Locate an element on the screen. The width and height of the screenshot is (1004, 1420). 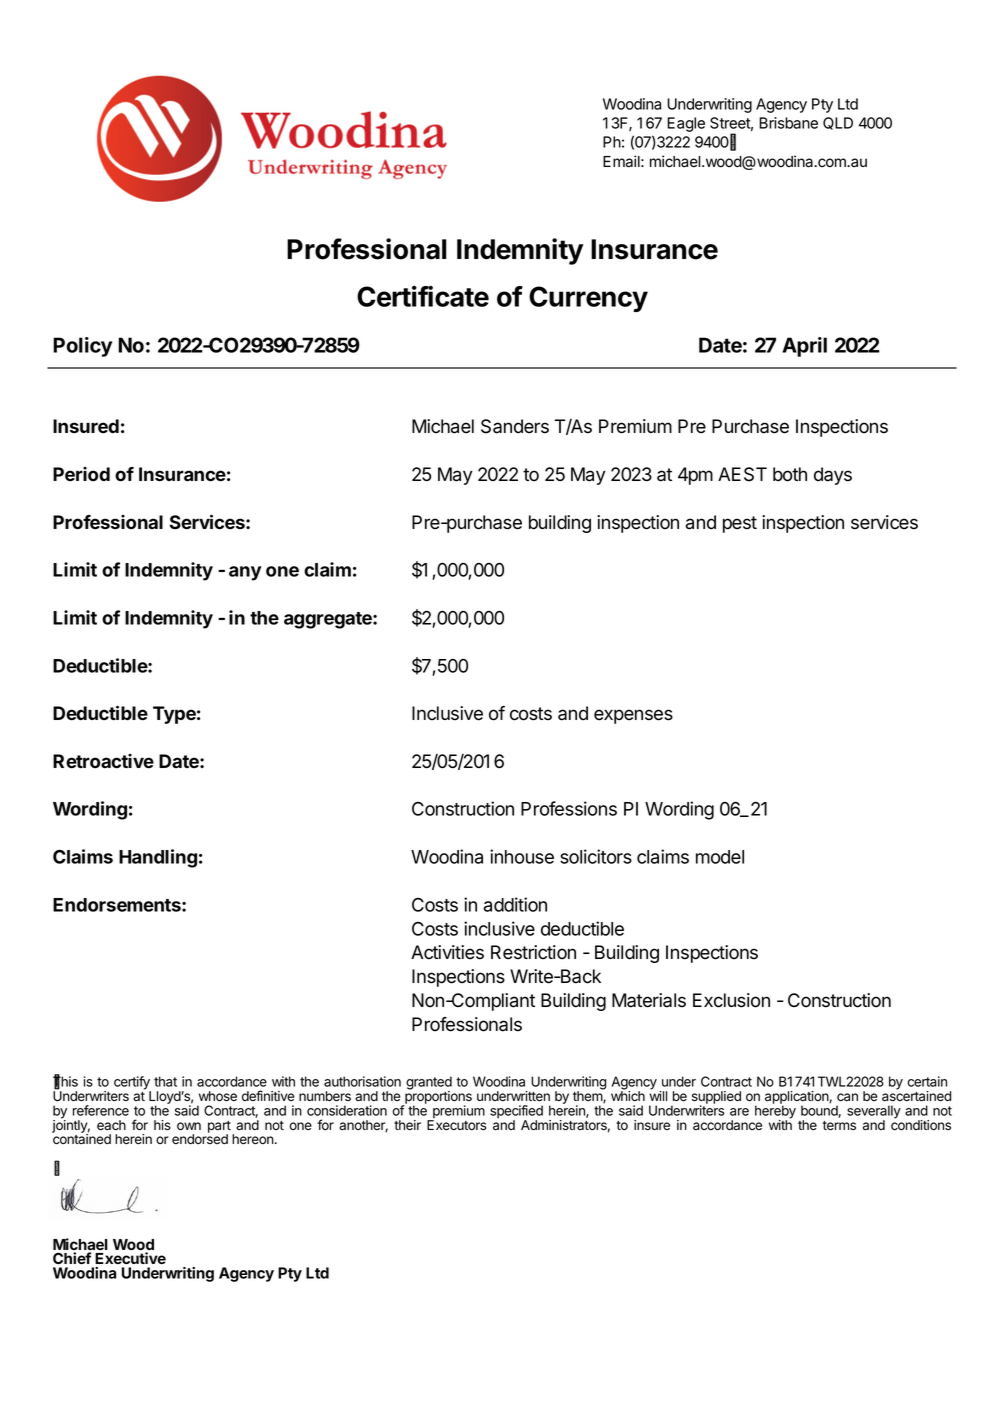
Handling is located at coordinates (158, 858).
